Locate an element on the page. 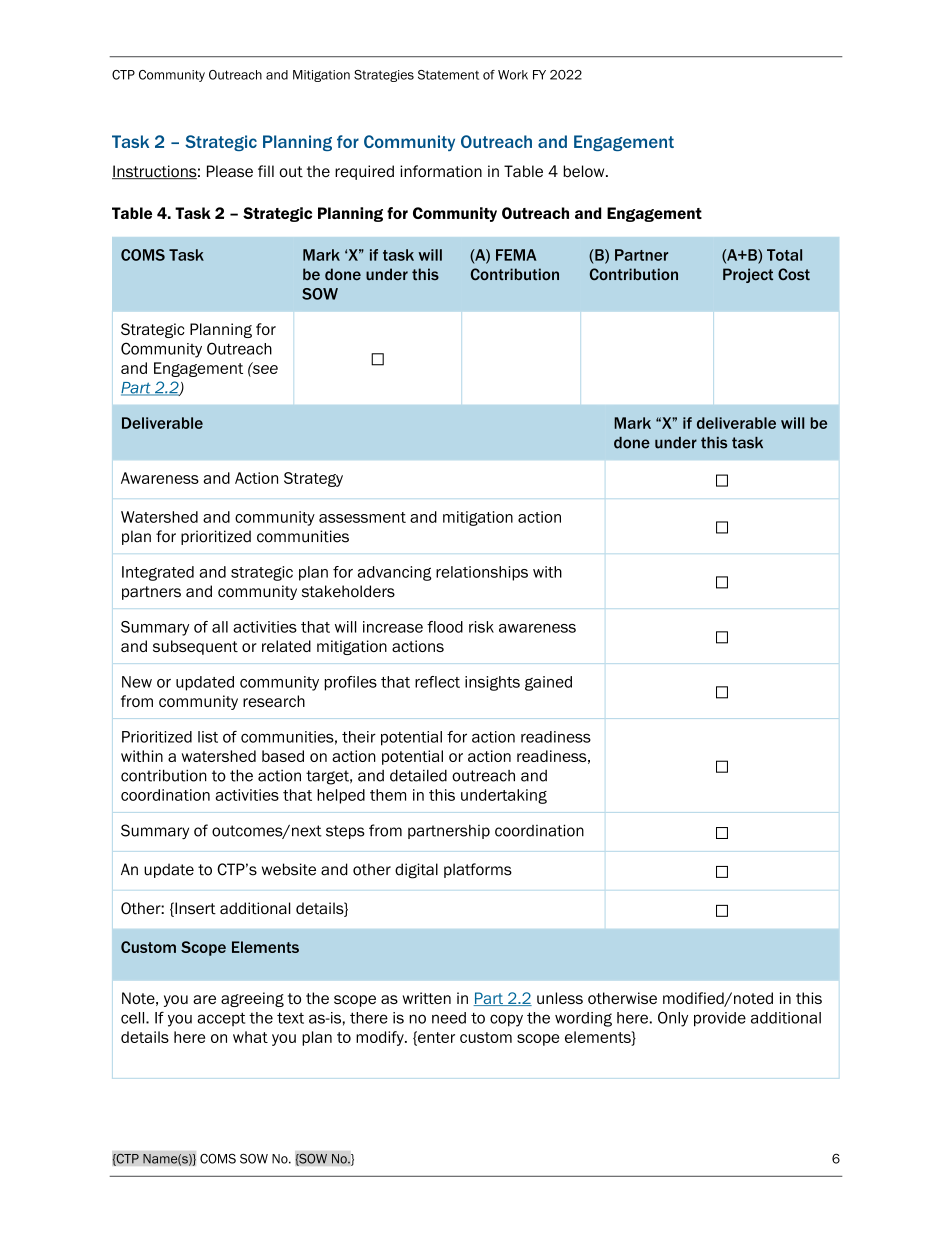 The width and height of the image is (952, 1233). fill is located at coordinates (266, 171).
